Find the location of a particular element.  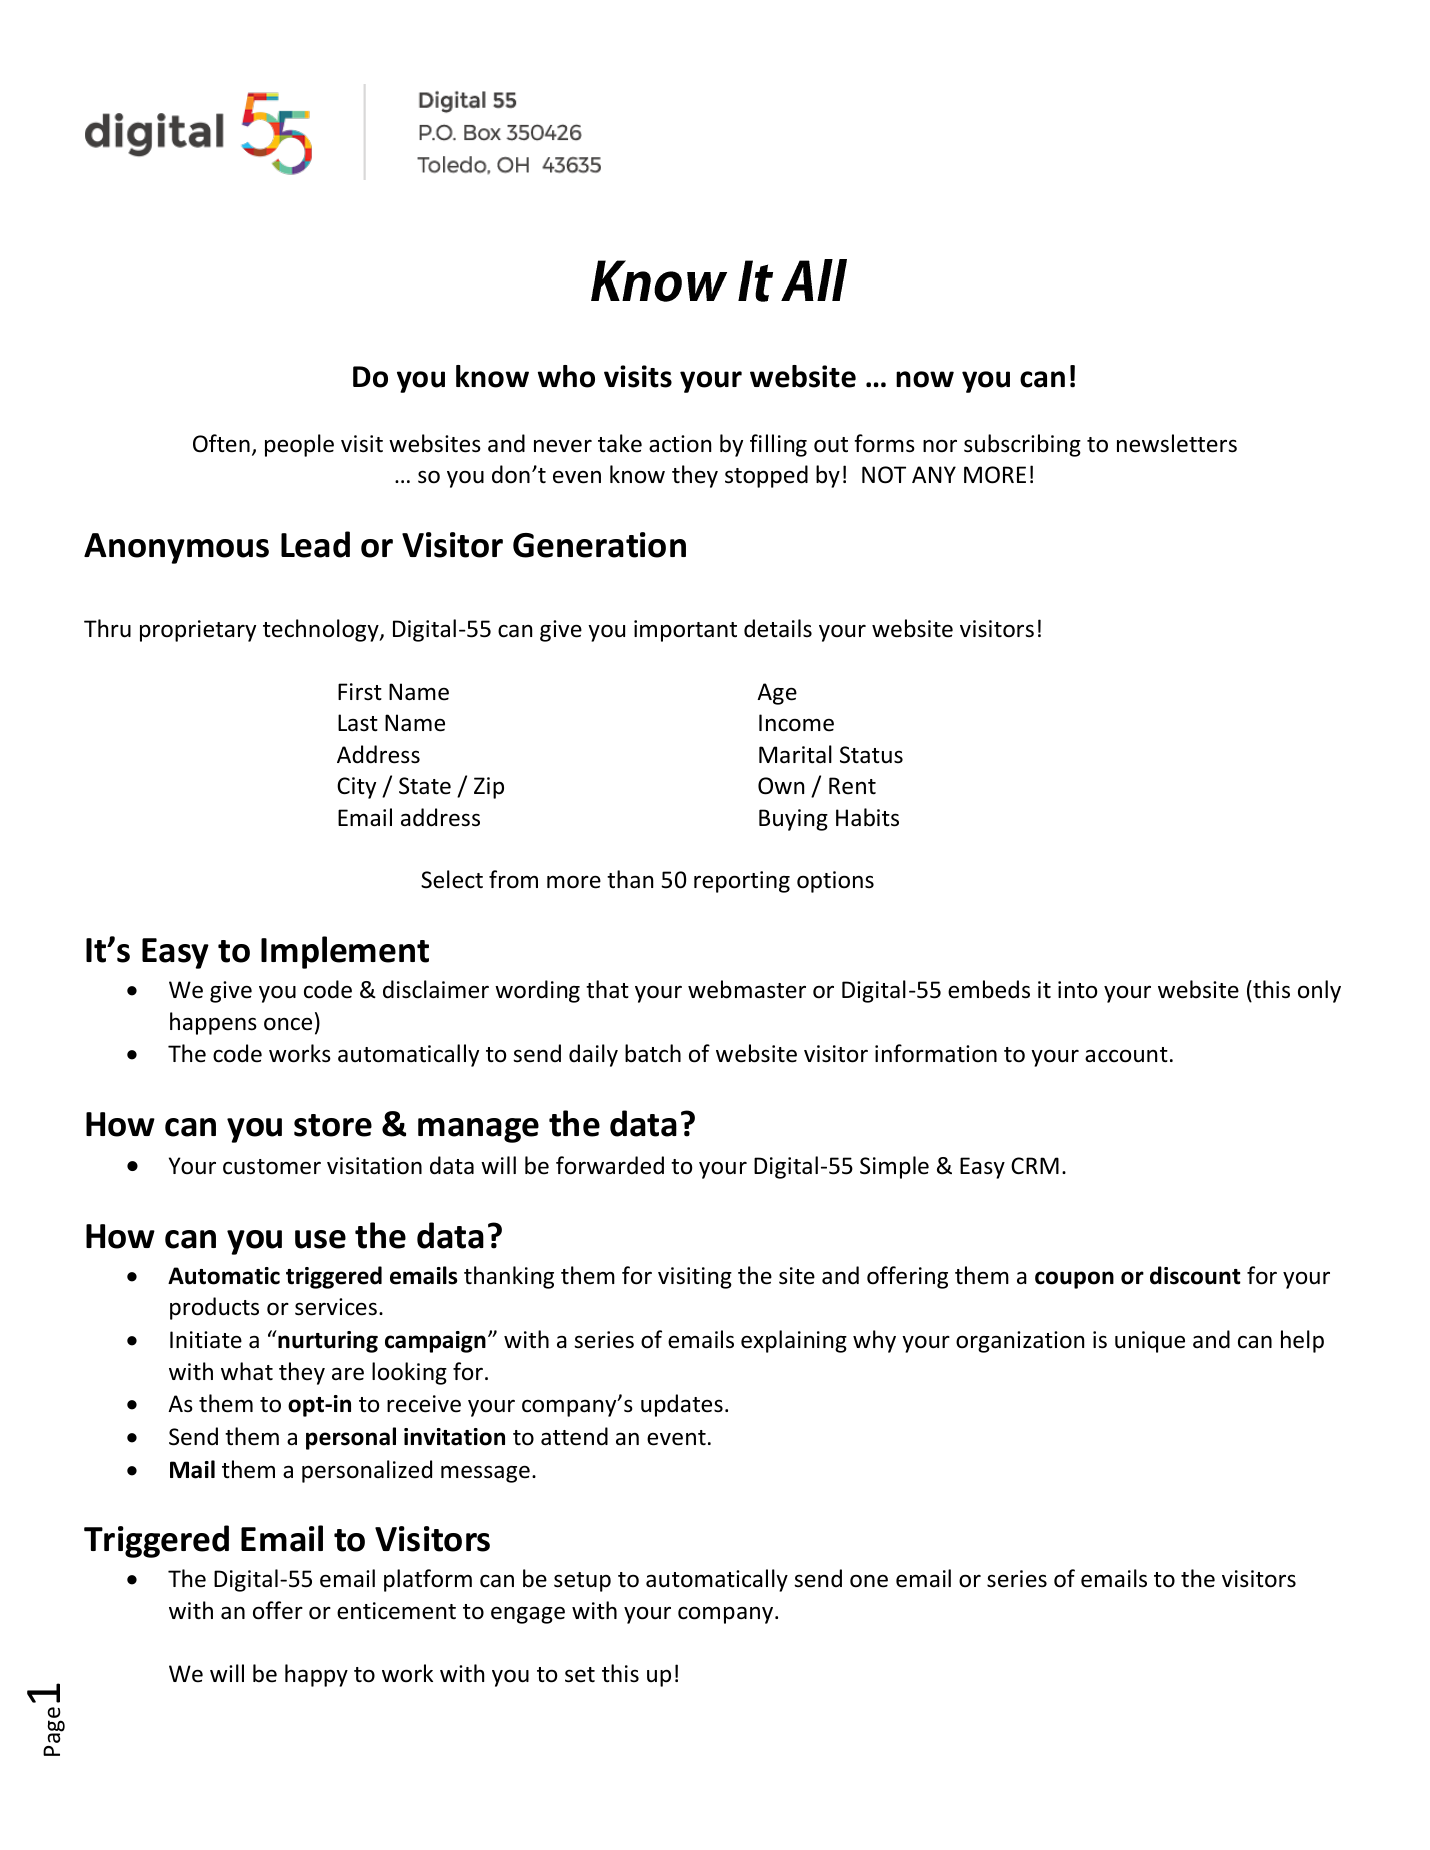

action is located at coordinates (680, 444).
